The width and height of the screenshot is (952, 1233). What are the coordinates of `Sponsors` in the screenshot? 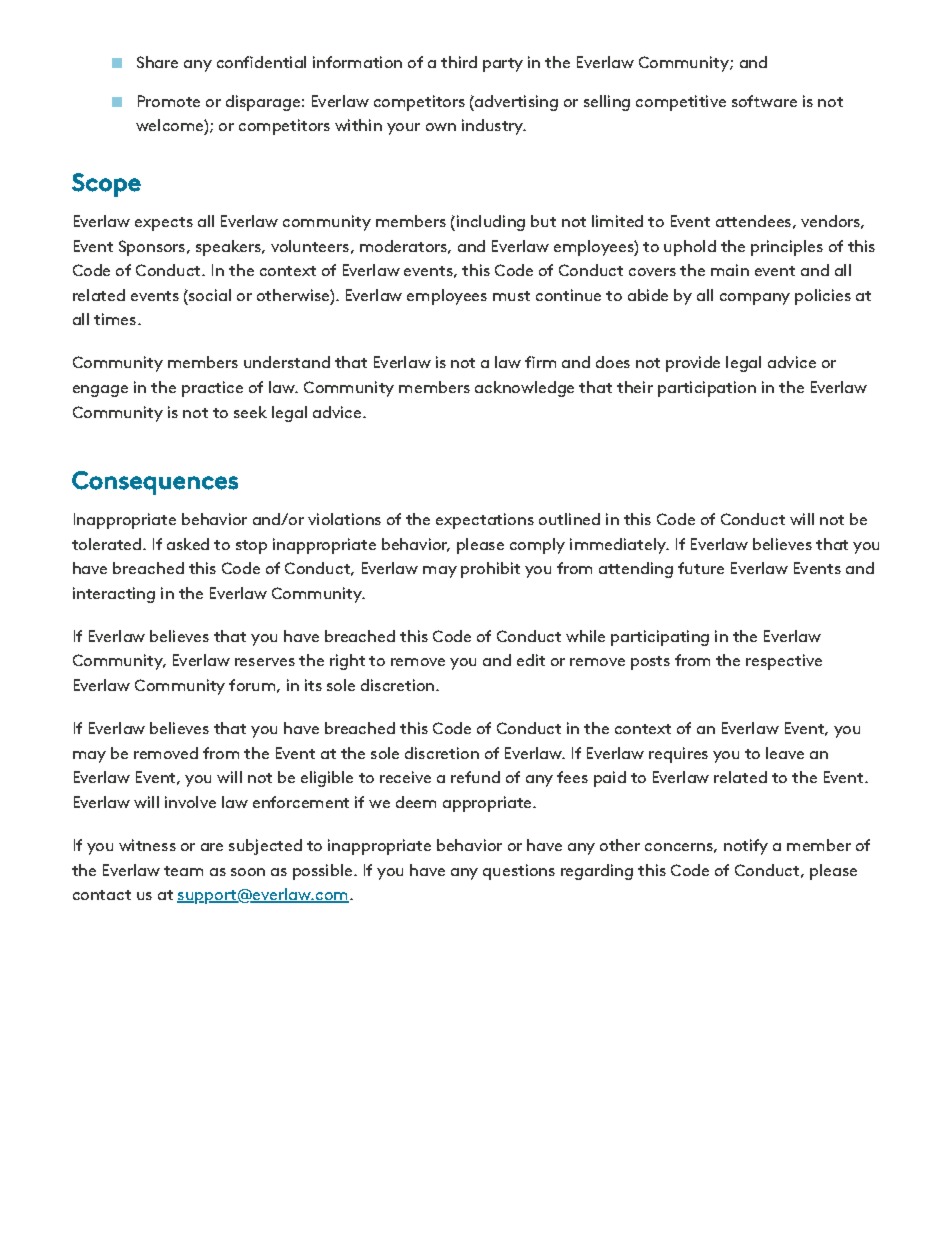 It's located at (153, 248).
